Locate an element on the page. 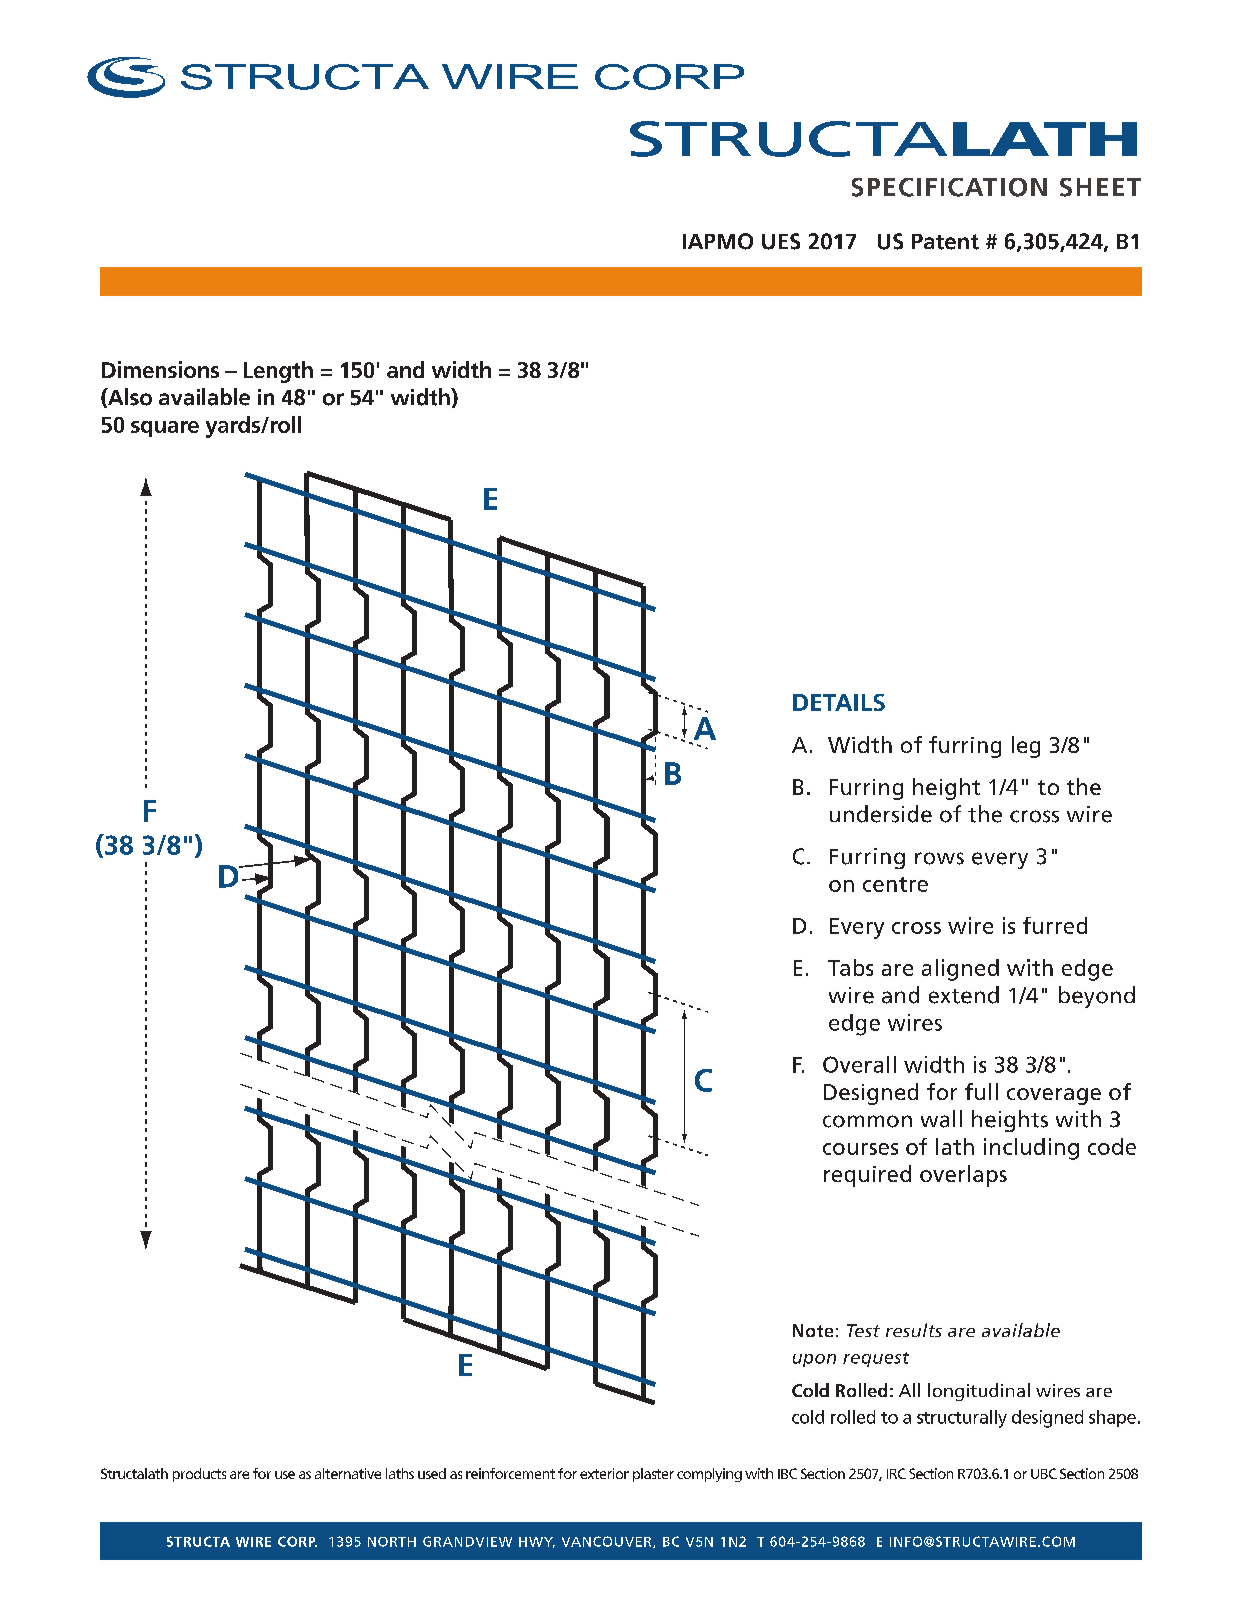 This document has height=1607, width=1242. SPECIFICATION is located at coordinates (949, 187).
